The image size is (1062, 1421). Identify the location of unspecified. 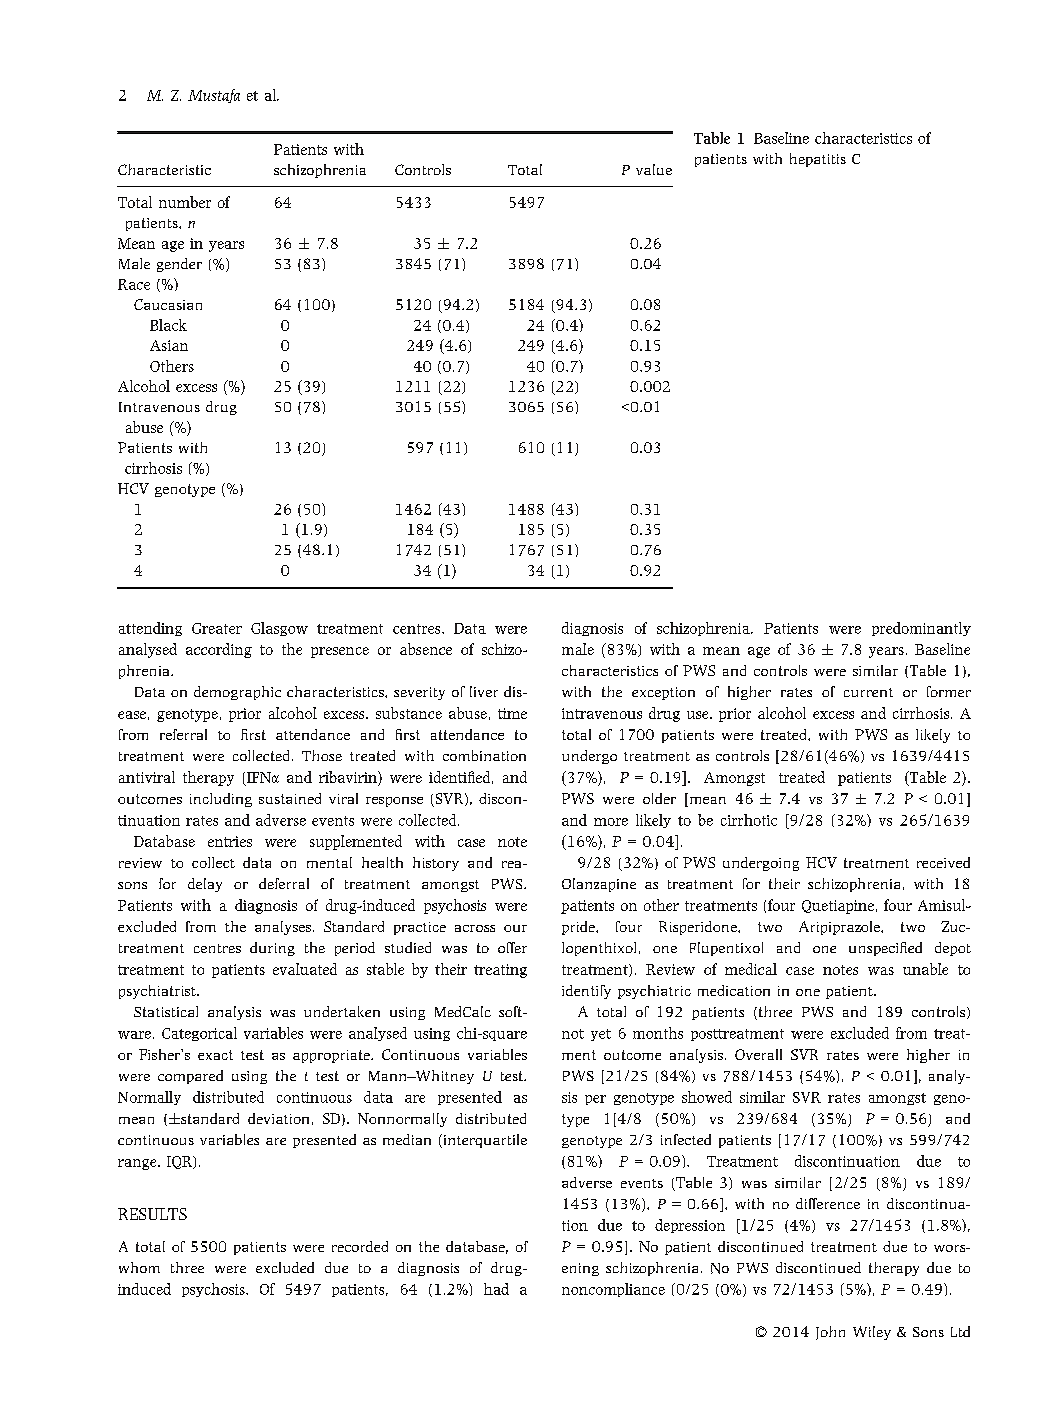
(885, 949).
